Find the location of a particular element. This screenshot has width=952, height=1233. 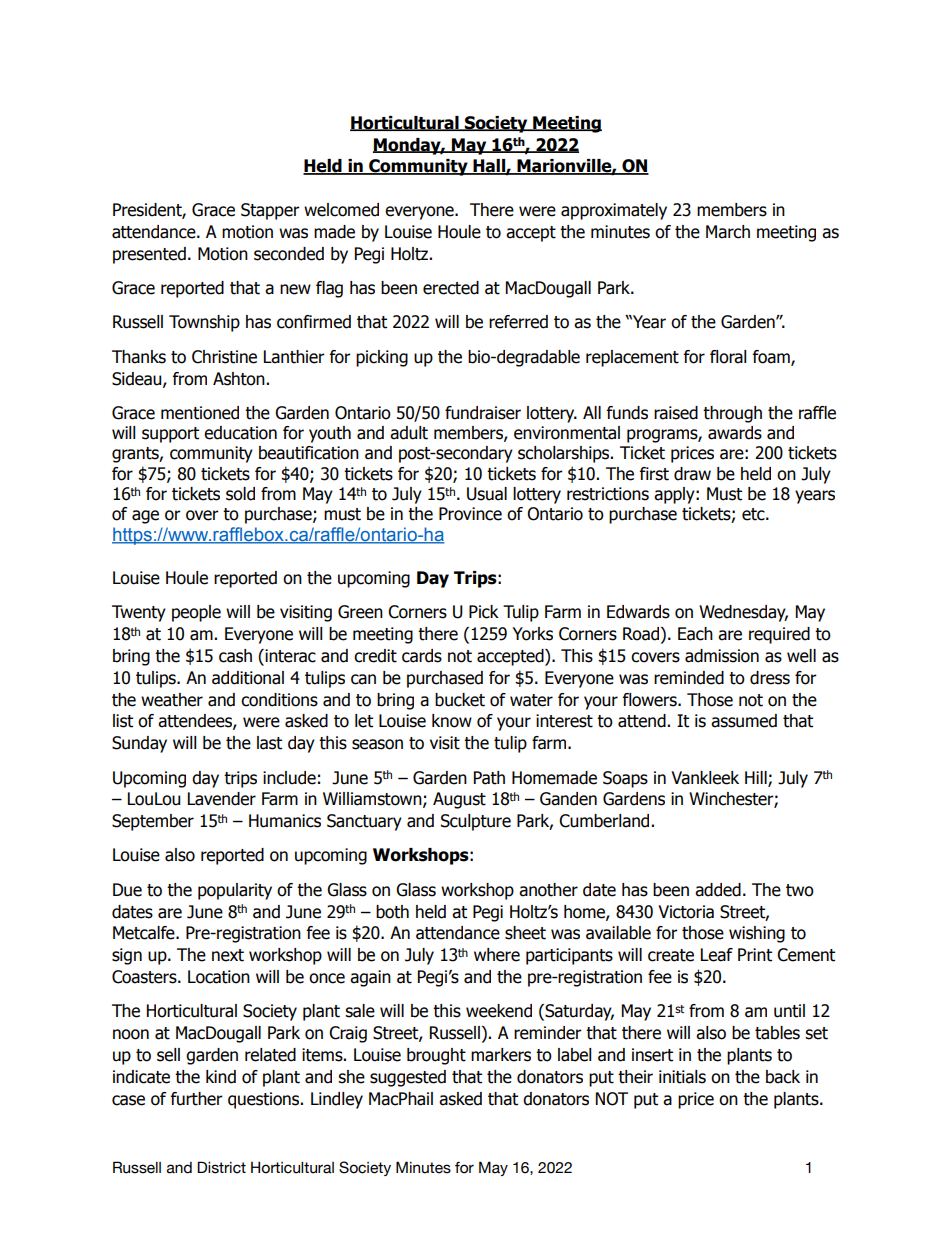

presented is located at coordinates (149, 255).
